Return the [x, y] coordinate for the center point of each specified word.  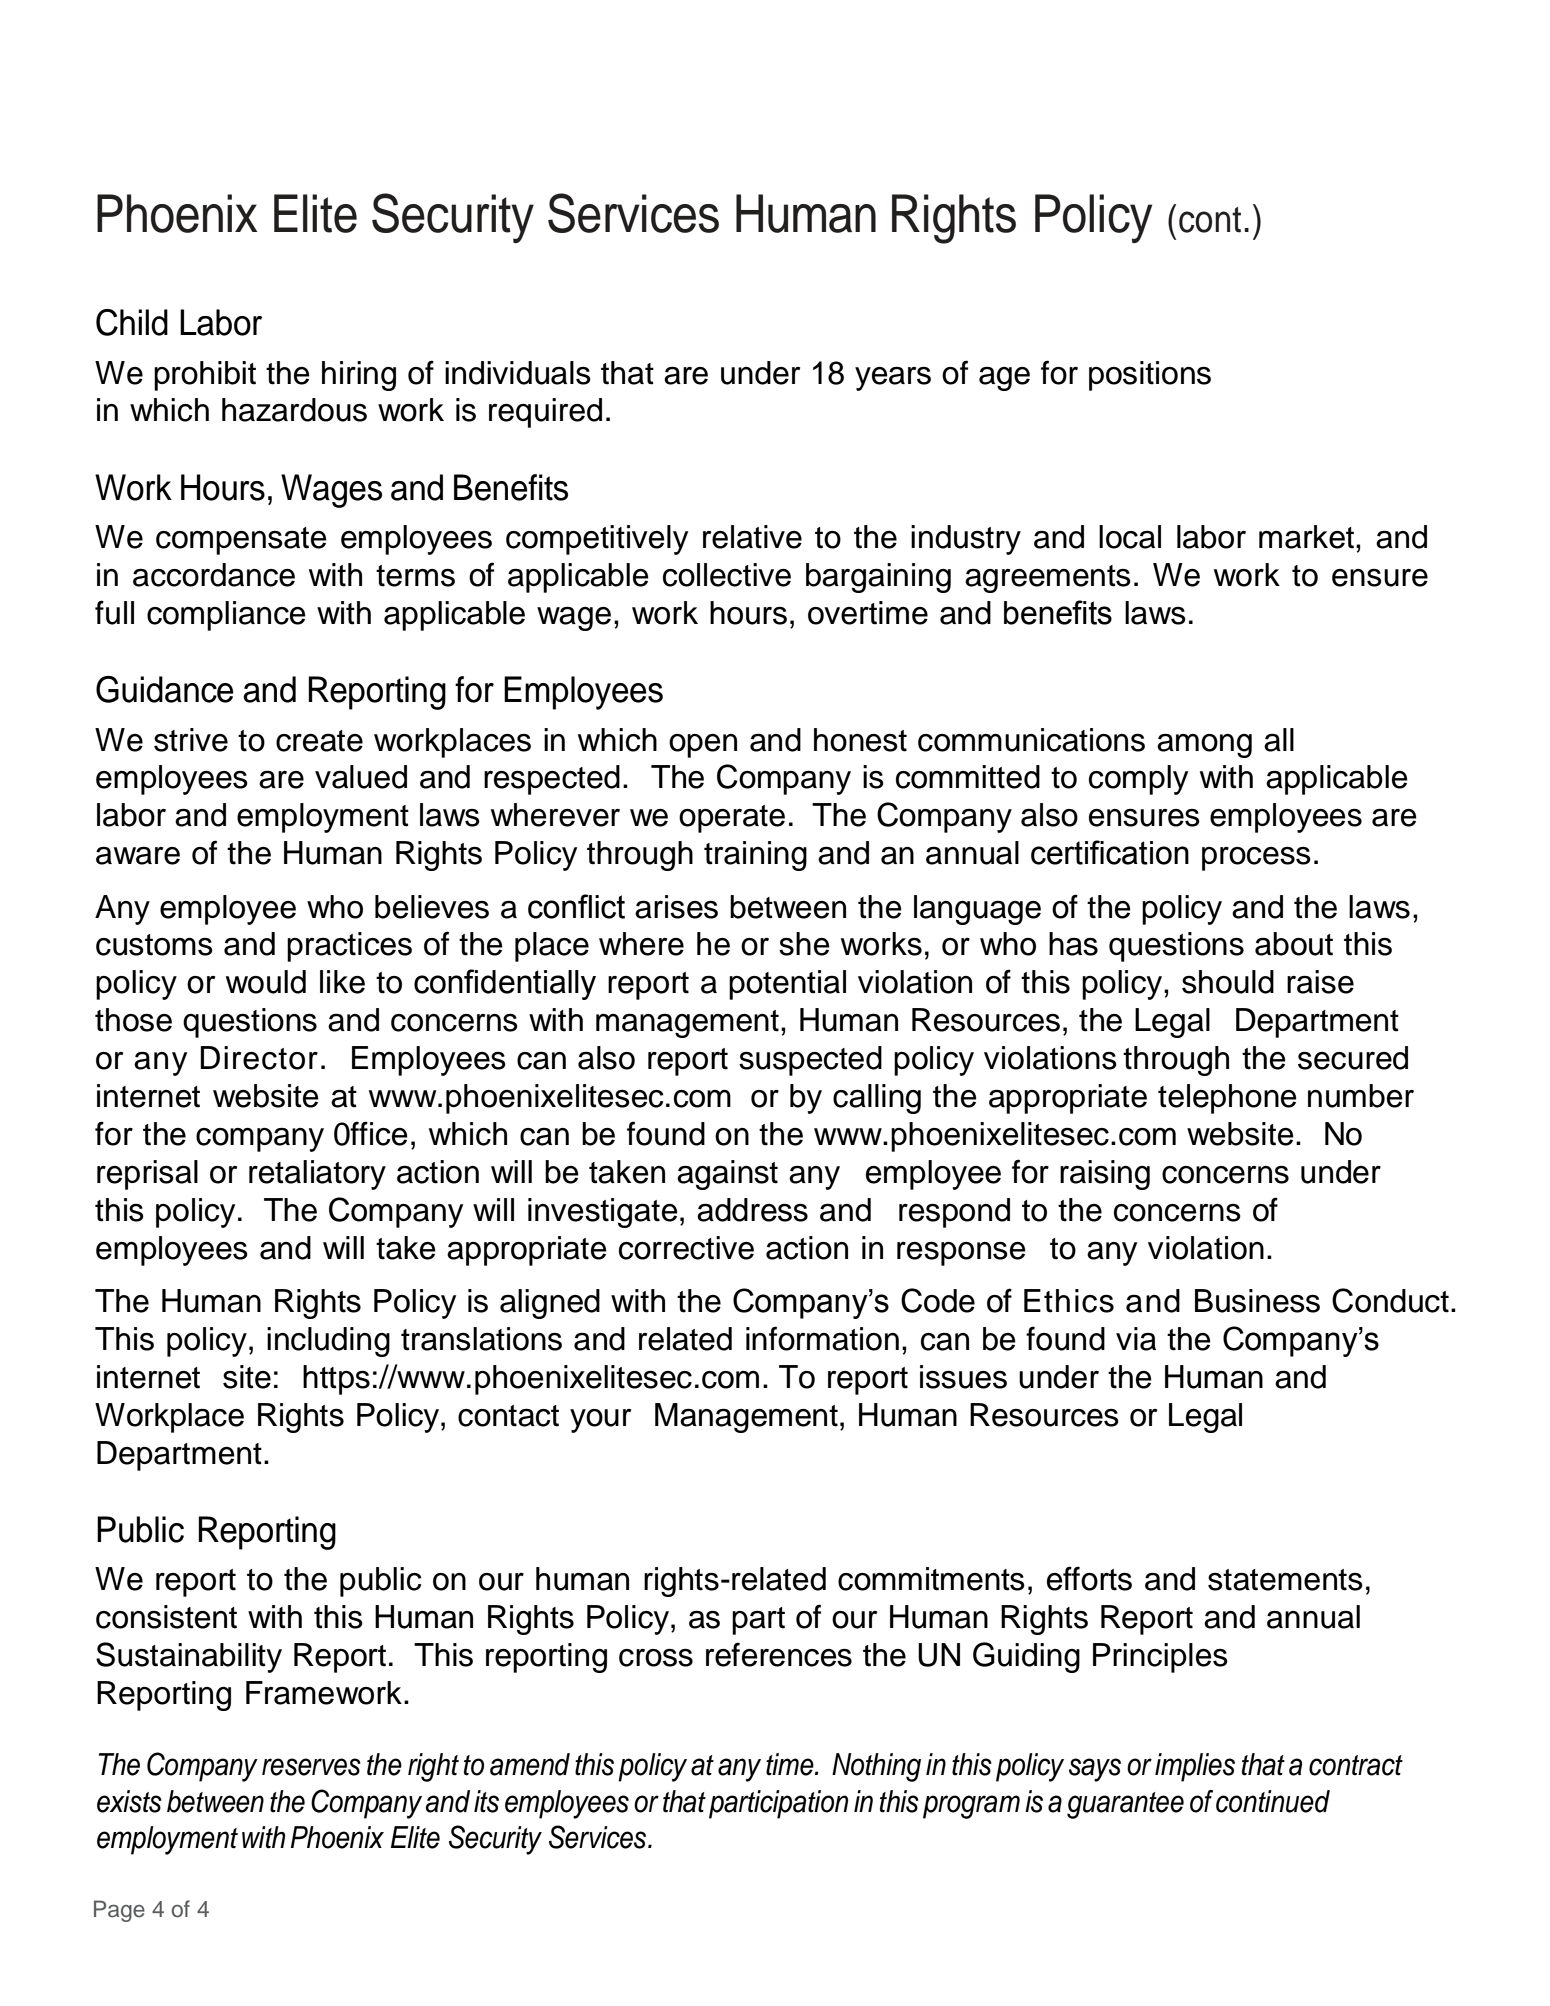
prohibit [205, 376]
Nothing [876, 1767]
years [893, 379]
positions [1150, 376]
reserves [311, 1767]
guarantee [1125, 1805]
